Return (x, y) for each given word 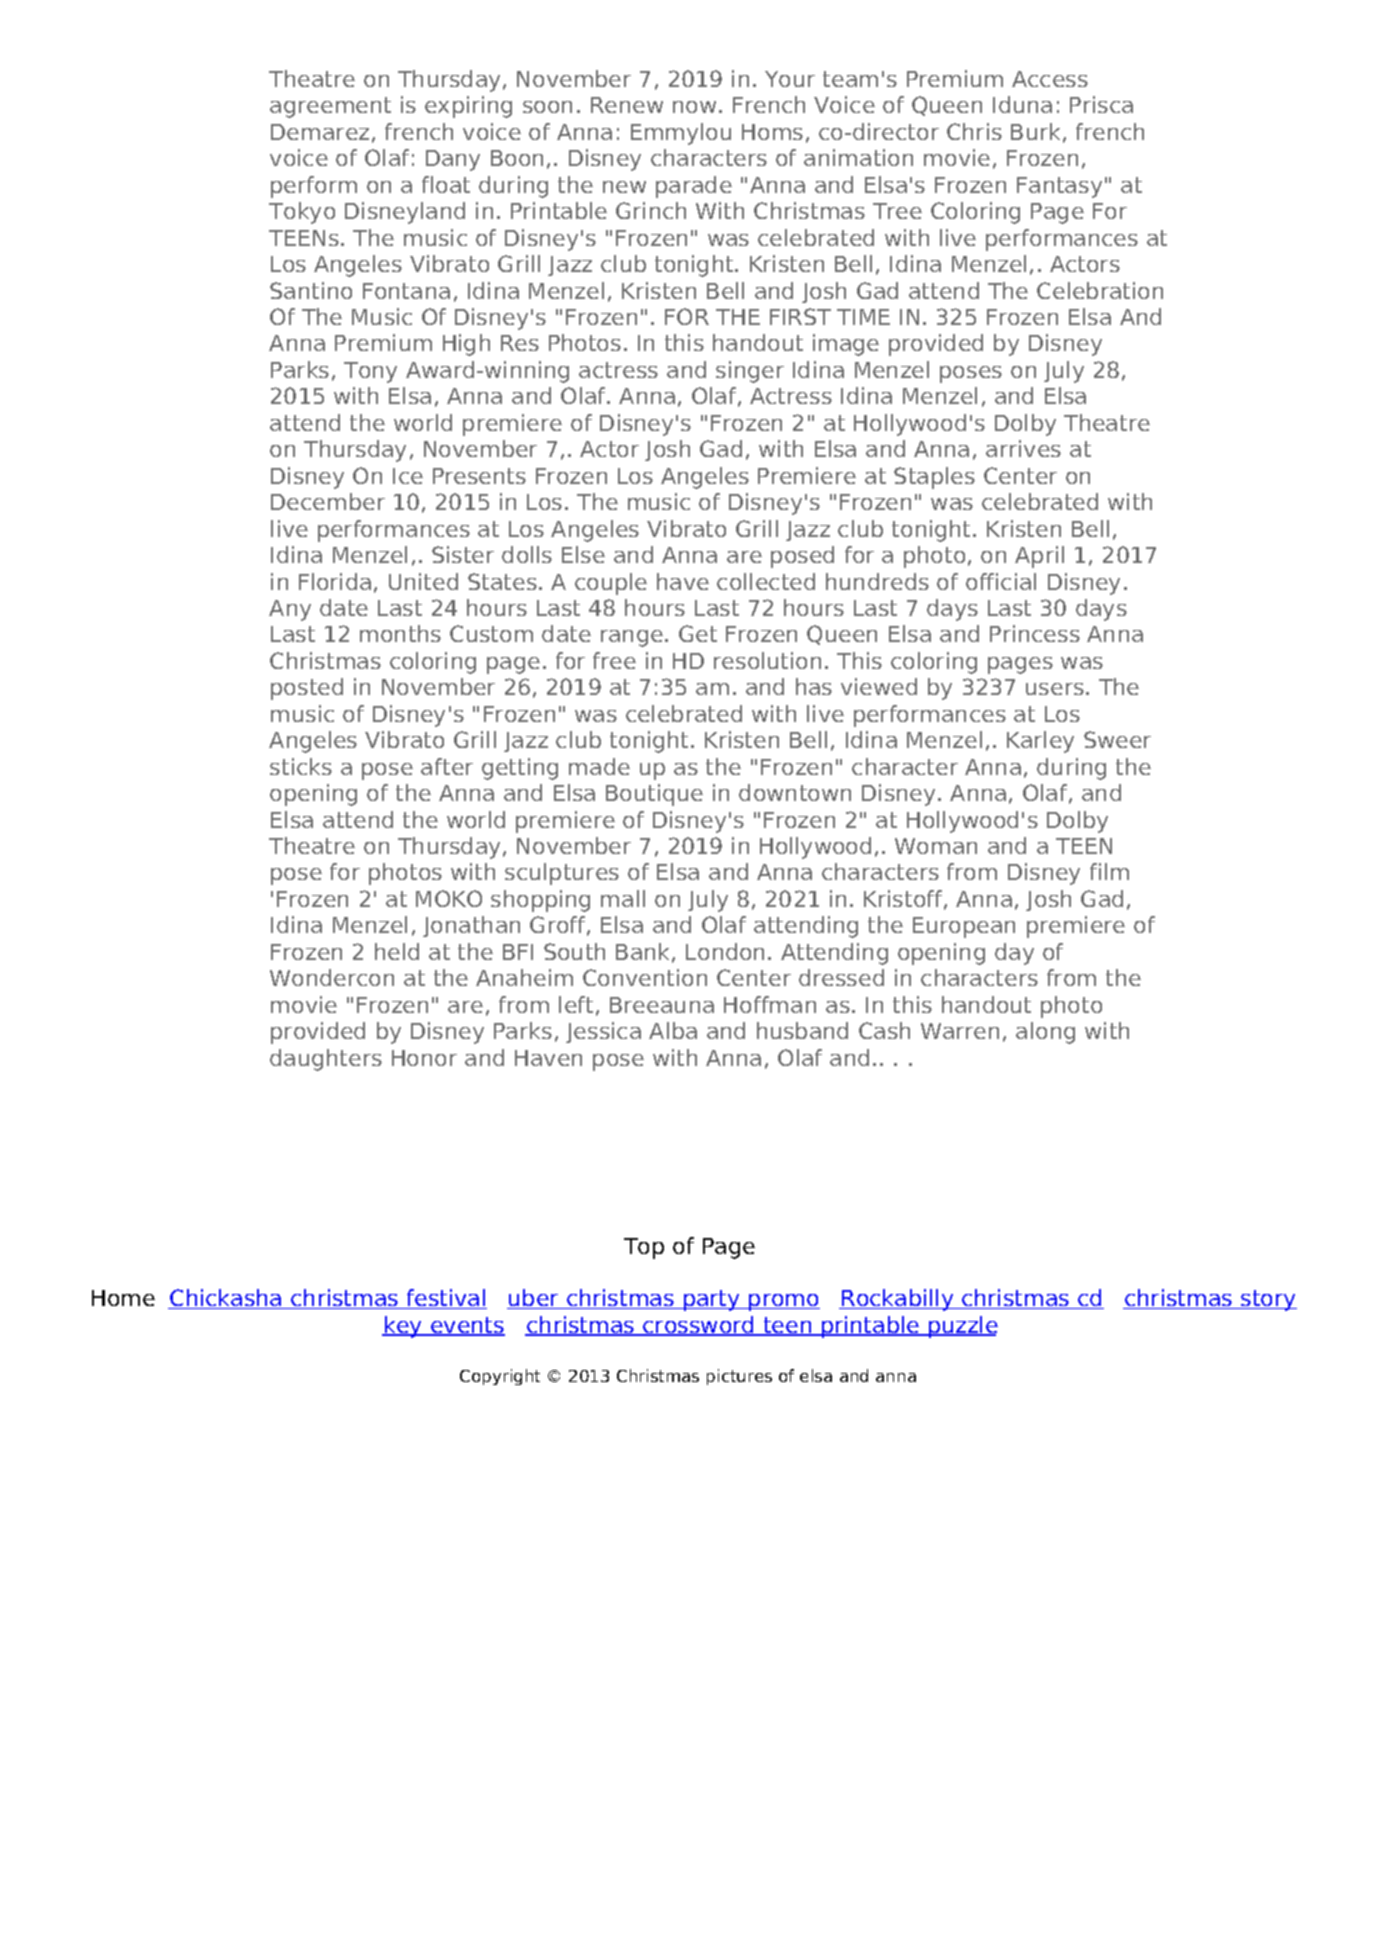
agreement (330, 107)
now (694, 107)
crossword (698, 1326)
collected (766, 581)
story (1268, 1300)
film (1109, 871)
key (403, 1327)
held (397, 951)
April (1039, 557)
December (328, 501)
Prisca (1101, 104)
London (725, 951)
